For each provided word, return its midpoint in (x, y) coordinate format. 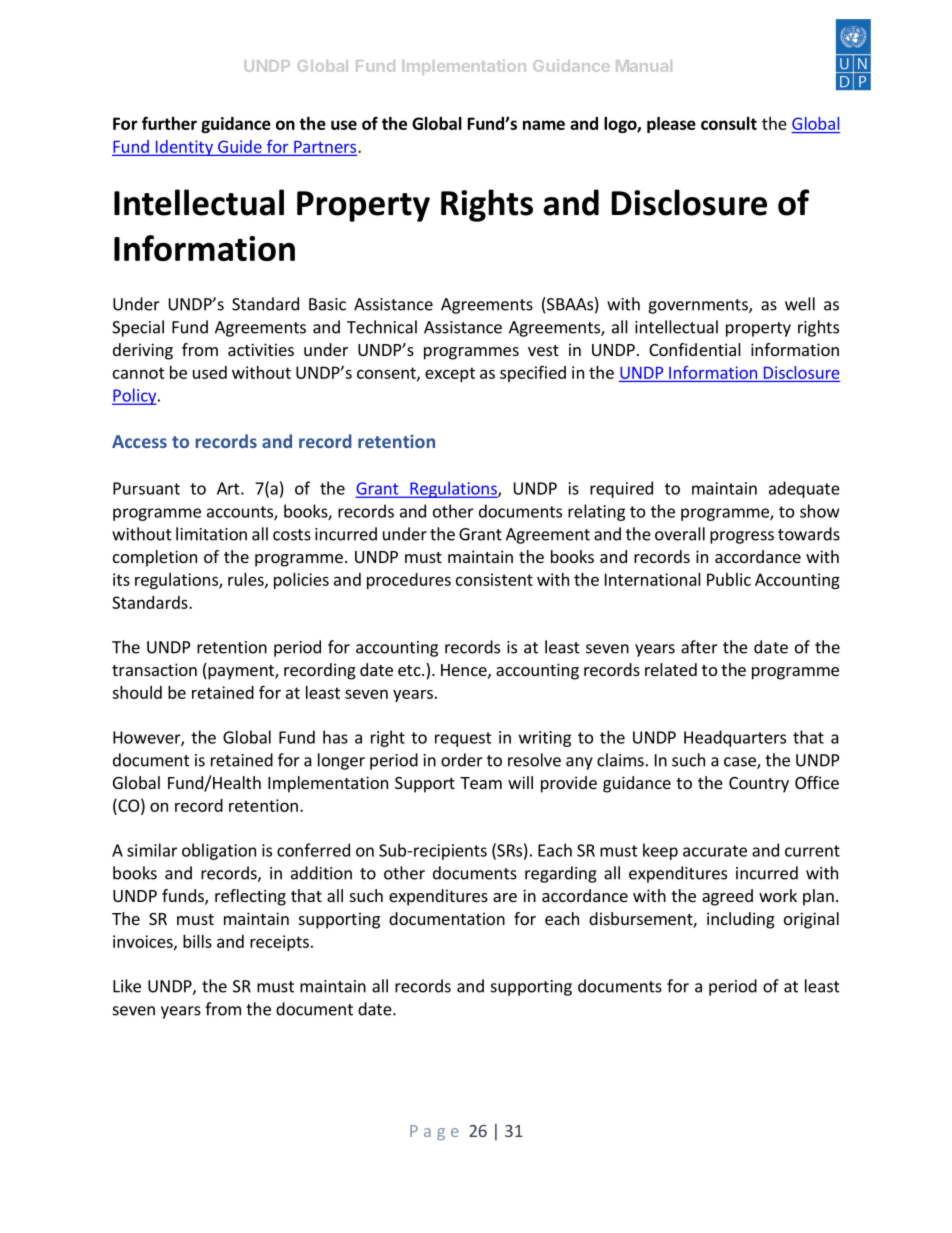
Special (138, 328)
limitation (211, 534)
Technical (382, 327)
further (169, 123)
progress (742, 537)
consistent (494, 579)
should (137, 692)
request (463, 739)
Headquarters (735, 738)
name (544, 125)
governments (699, 306)
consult (729, 123)
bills (197, 941)
